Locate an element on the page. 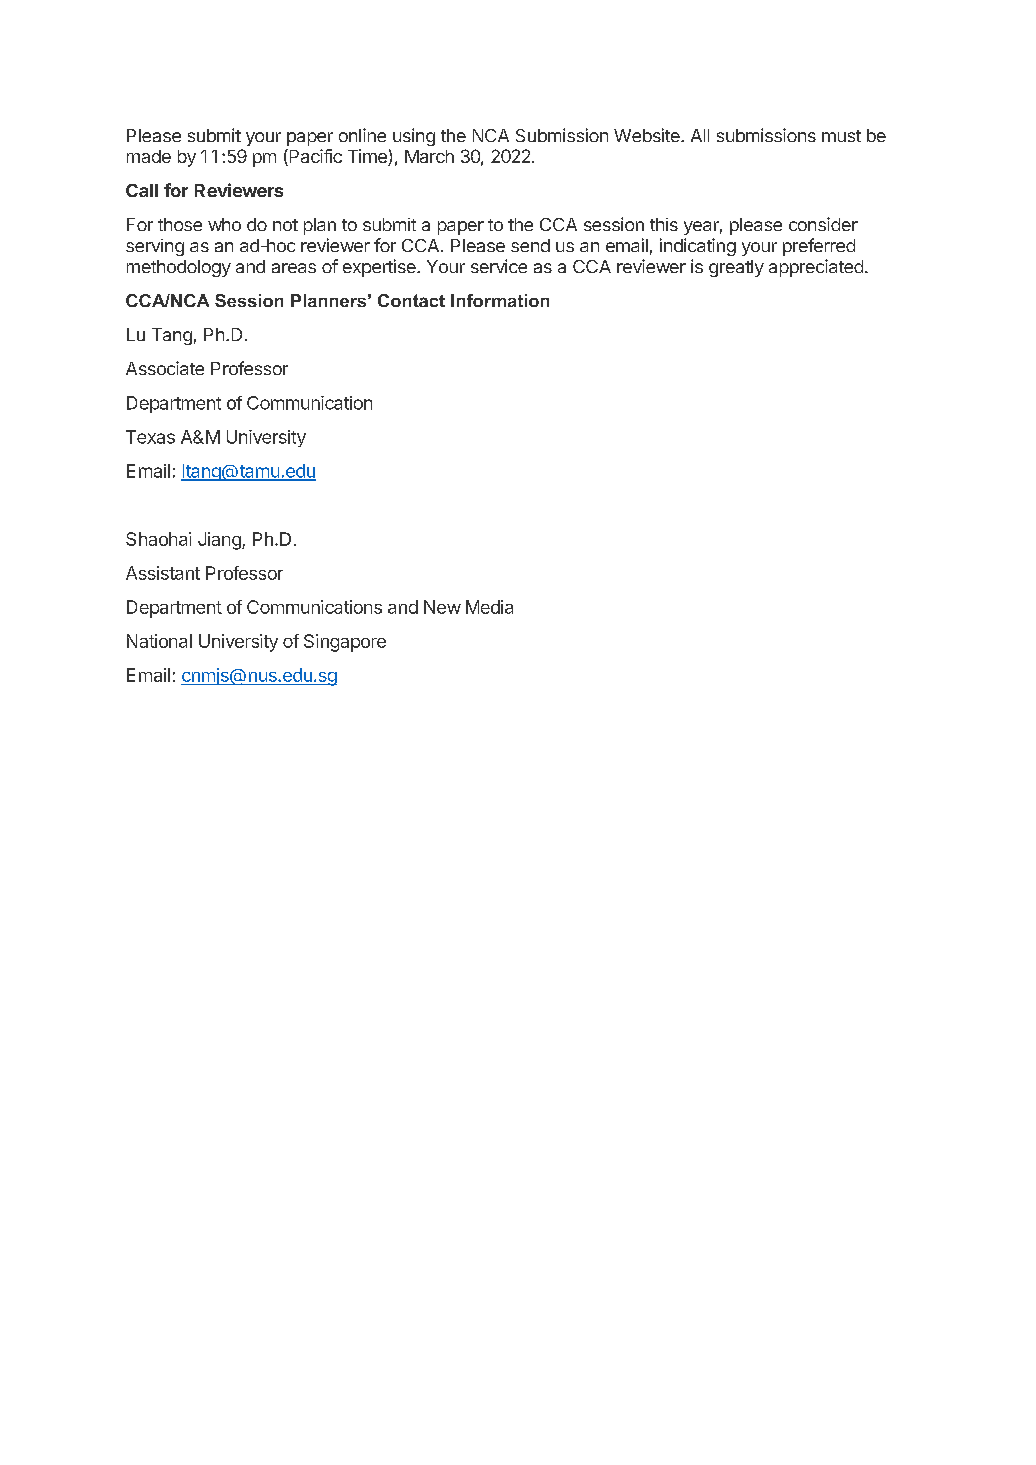 The image size is (1036, 1465). National is located at coordinates (159, 641).
